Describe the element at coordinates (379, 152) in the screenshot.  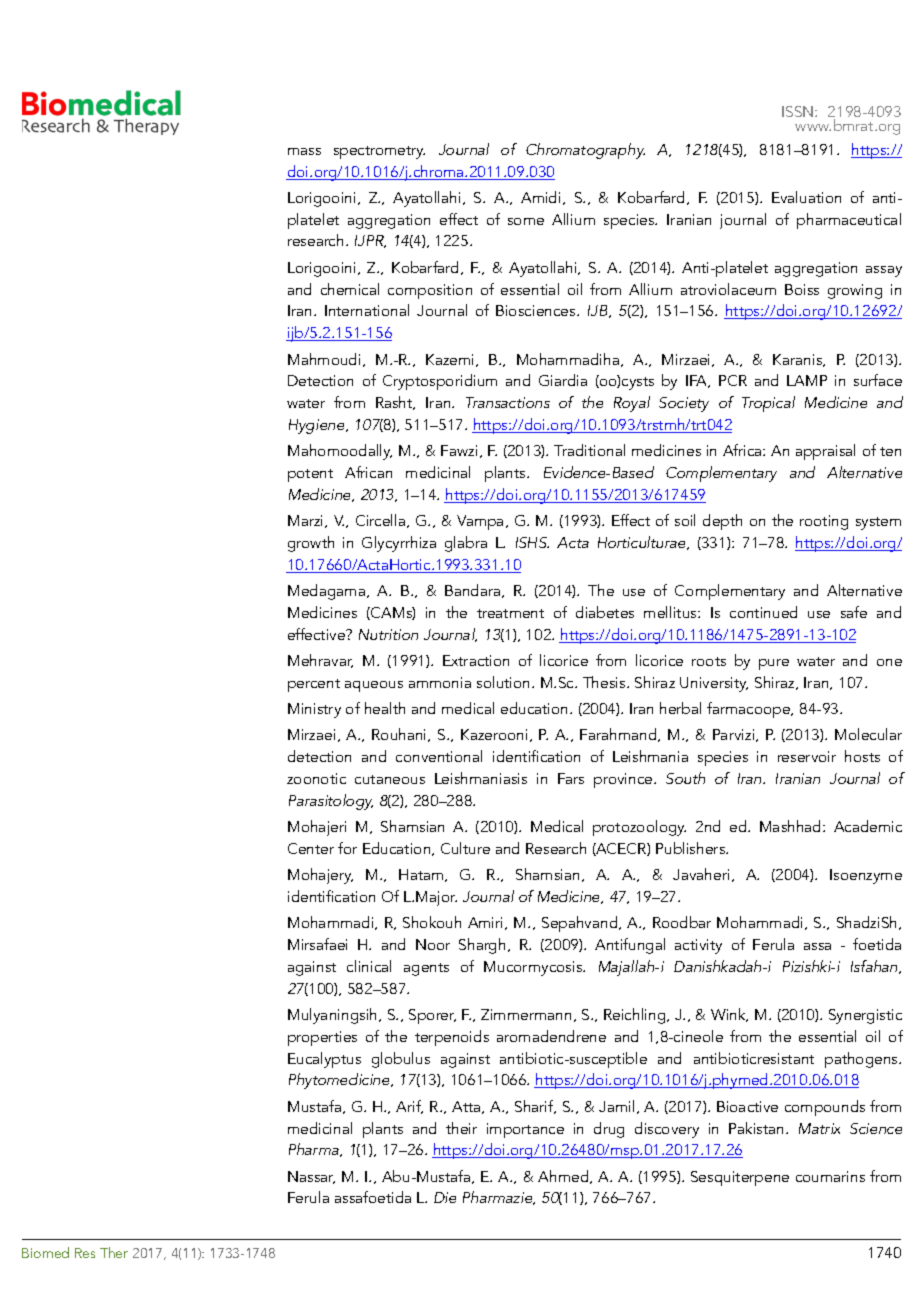
I see `spectrometry` at that location.
